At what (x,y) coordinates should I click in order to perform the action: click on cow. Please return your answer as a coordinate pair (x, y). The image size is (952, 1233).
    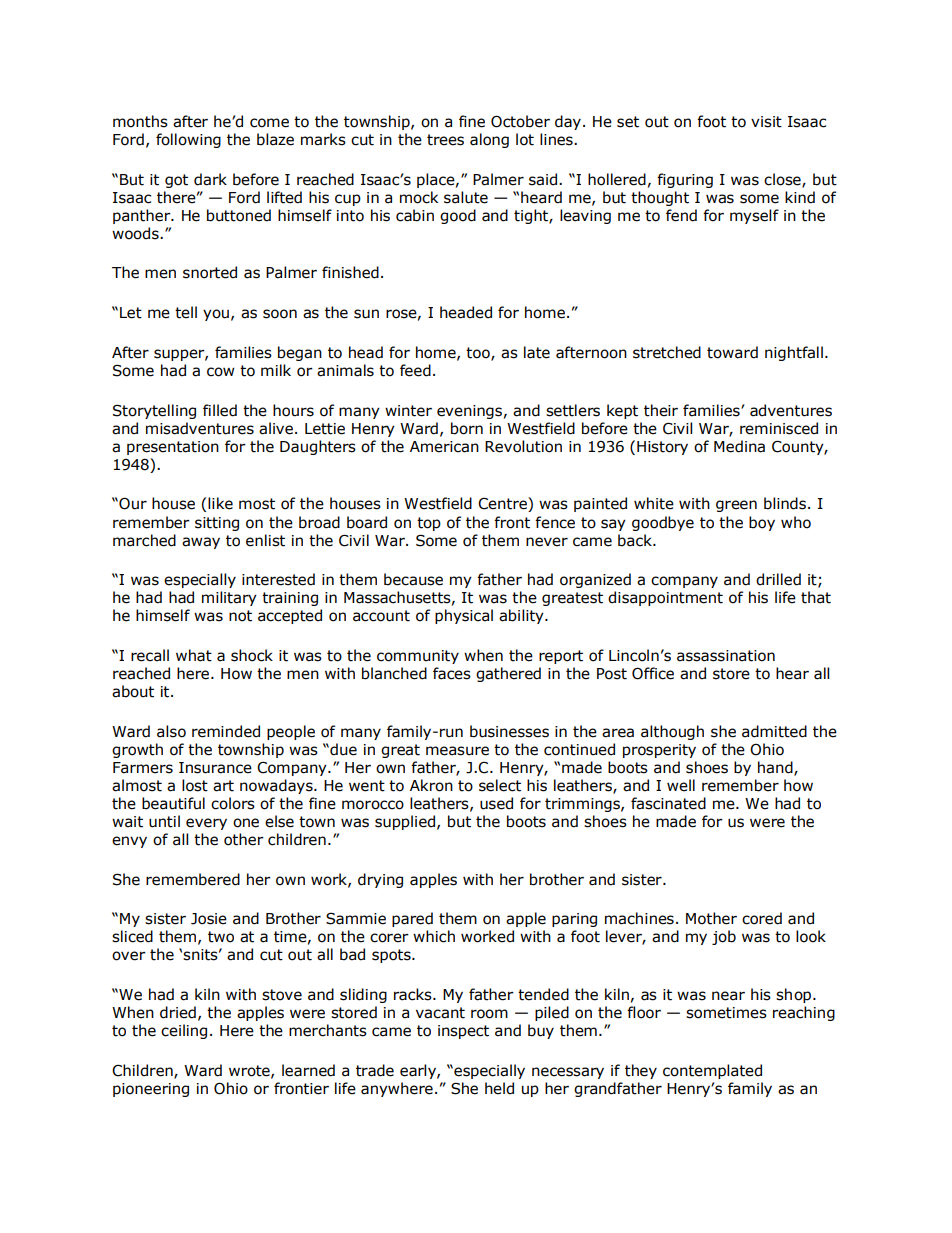
    Looking at the image, I should click on (221, 372).
